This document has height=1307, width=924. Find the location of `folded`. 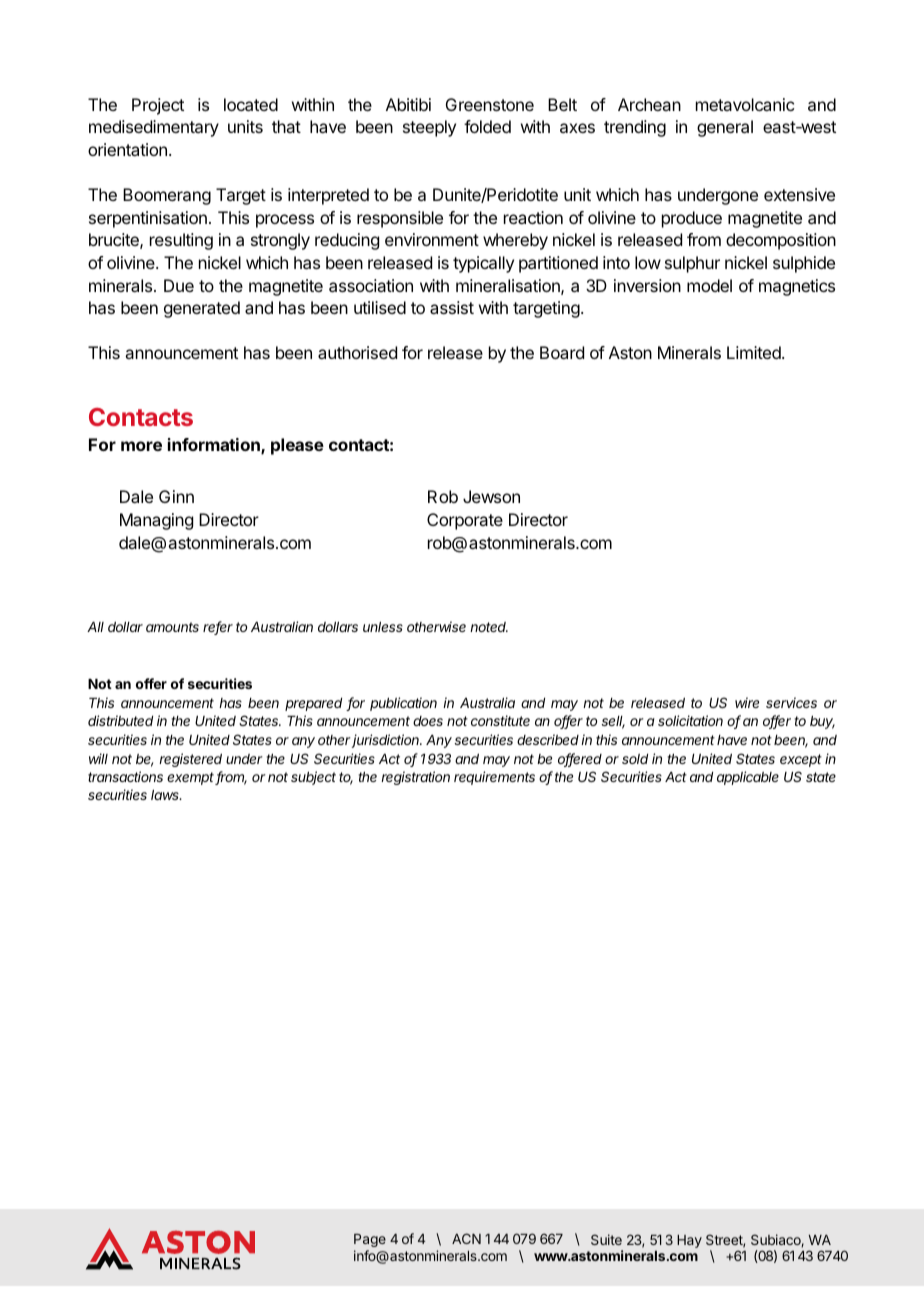

folded is located at coordinates (487, 126).
